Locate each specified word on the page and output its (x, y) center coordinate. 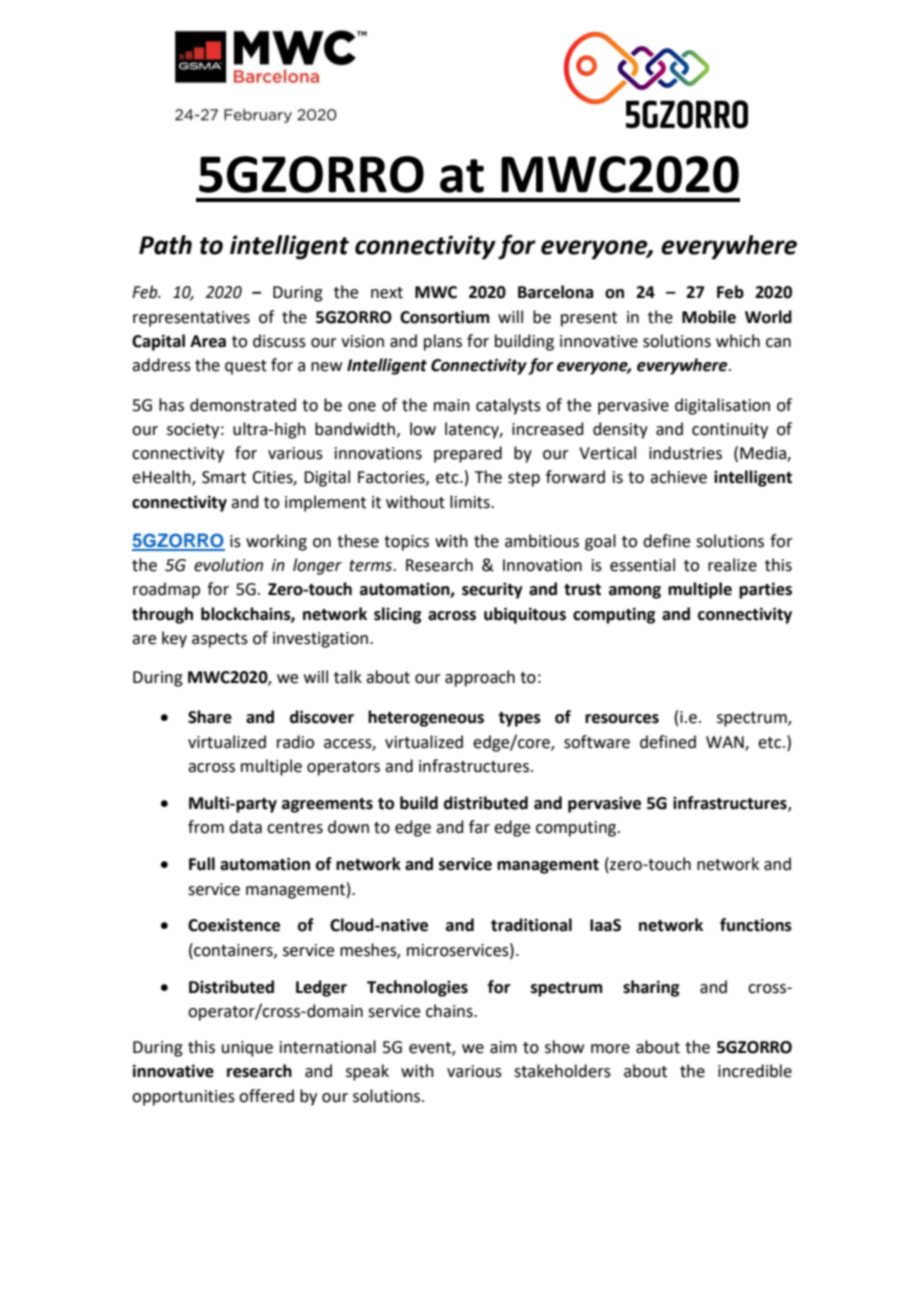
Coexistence (234, 925)
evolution (228, 565)
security (492, 591)
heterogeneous (426, 718)
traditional (531, 925)
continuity (730, 431)
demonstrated (243, 405)
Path (165, 245)
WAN (726, 743)
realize (732, 565)
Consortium (444, 317)
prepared (468, 454)
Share (210, 717)
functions (756, 925)
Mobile (709, 317)
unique (247, 1049)
